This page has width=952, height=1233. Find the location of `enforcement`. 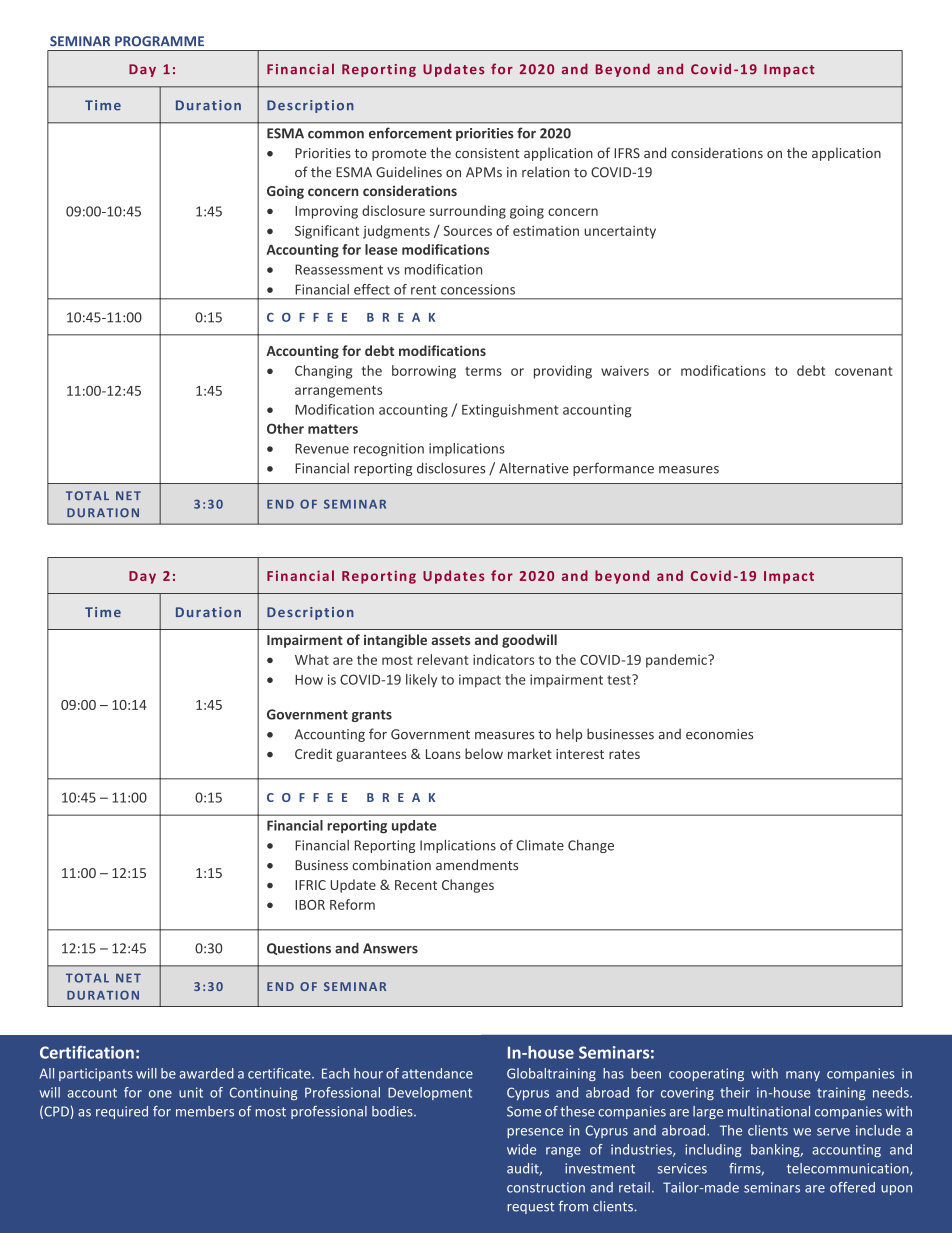

enforcement is located at coordinates (410, 133).
